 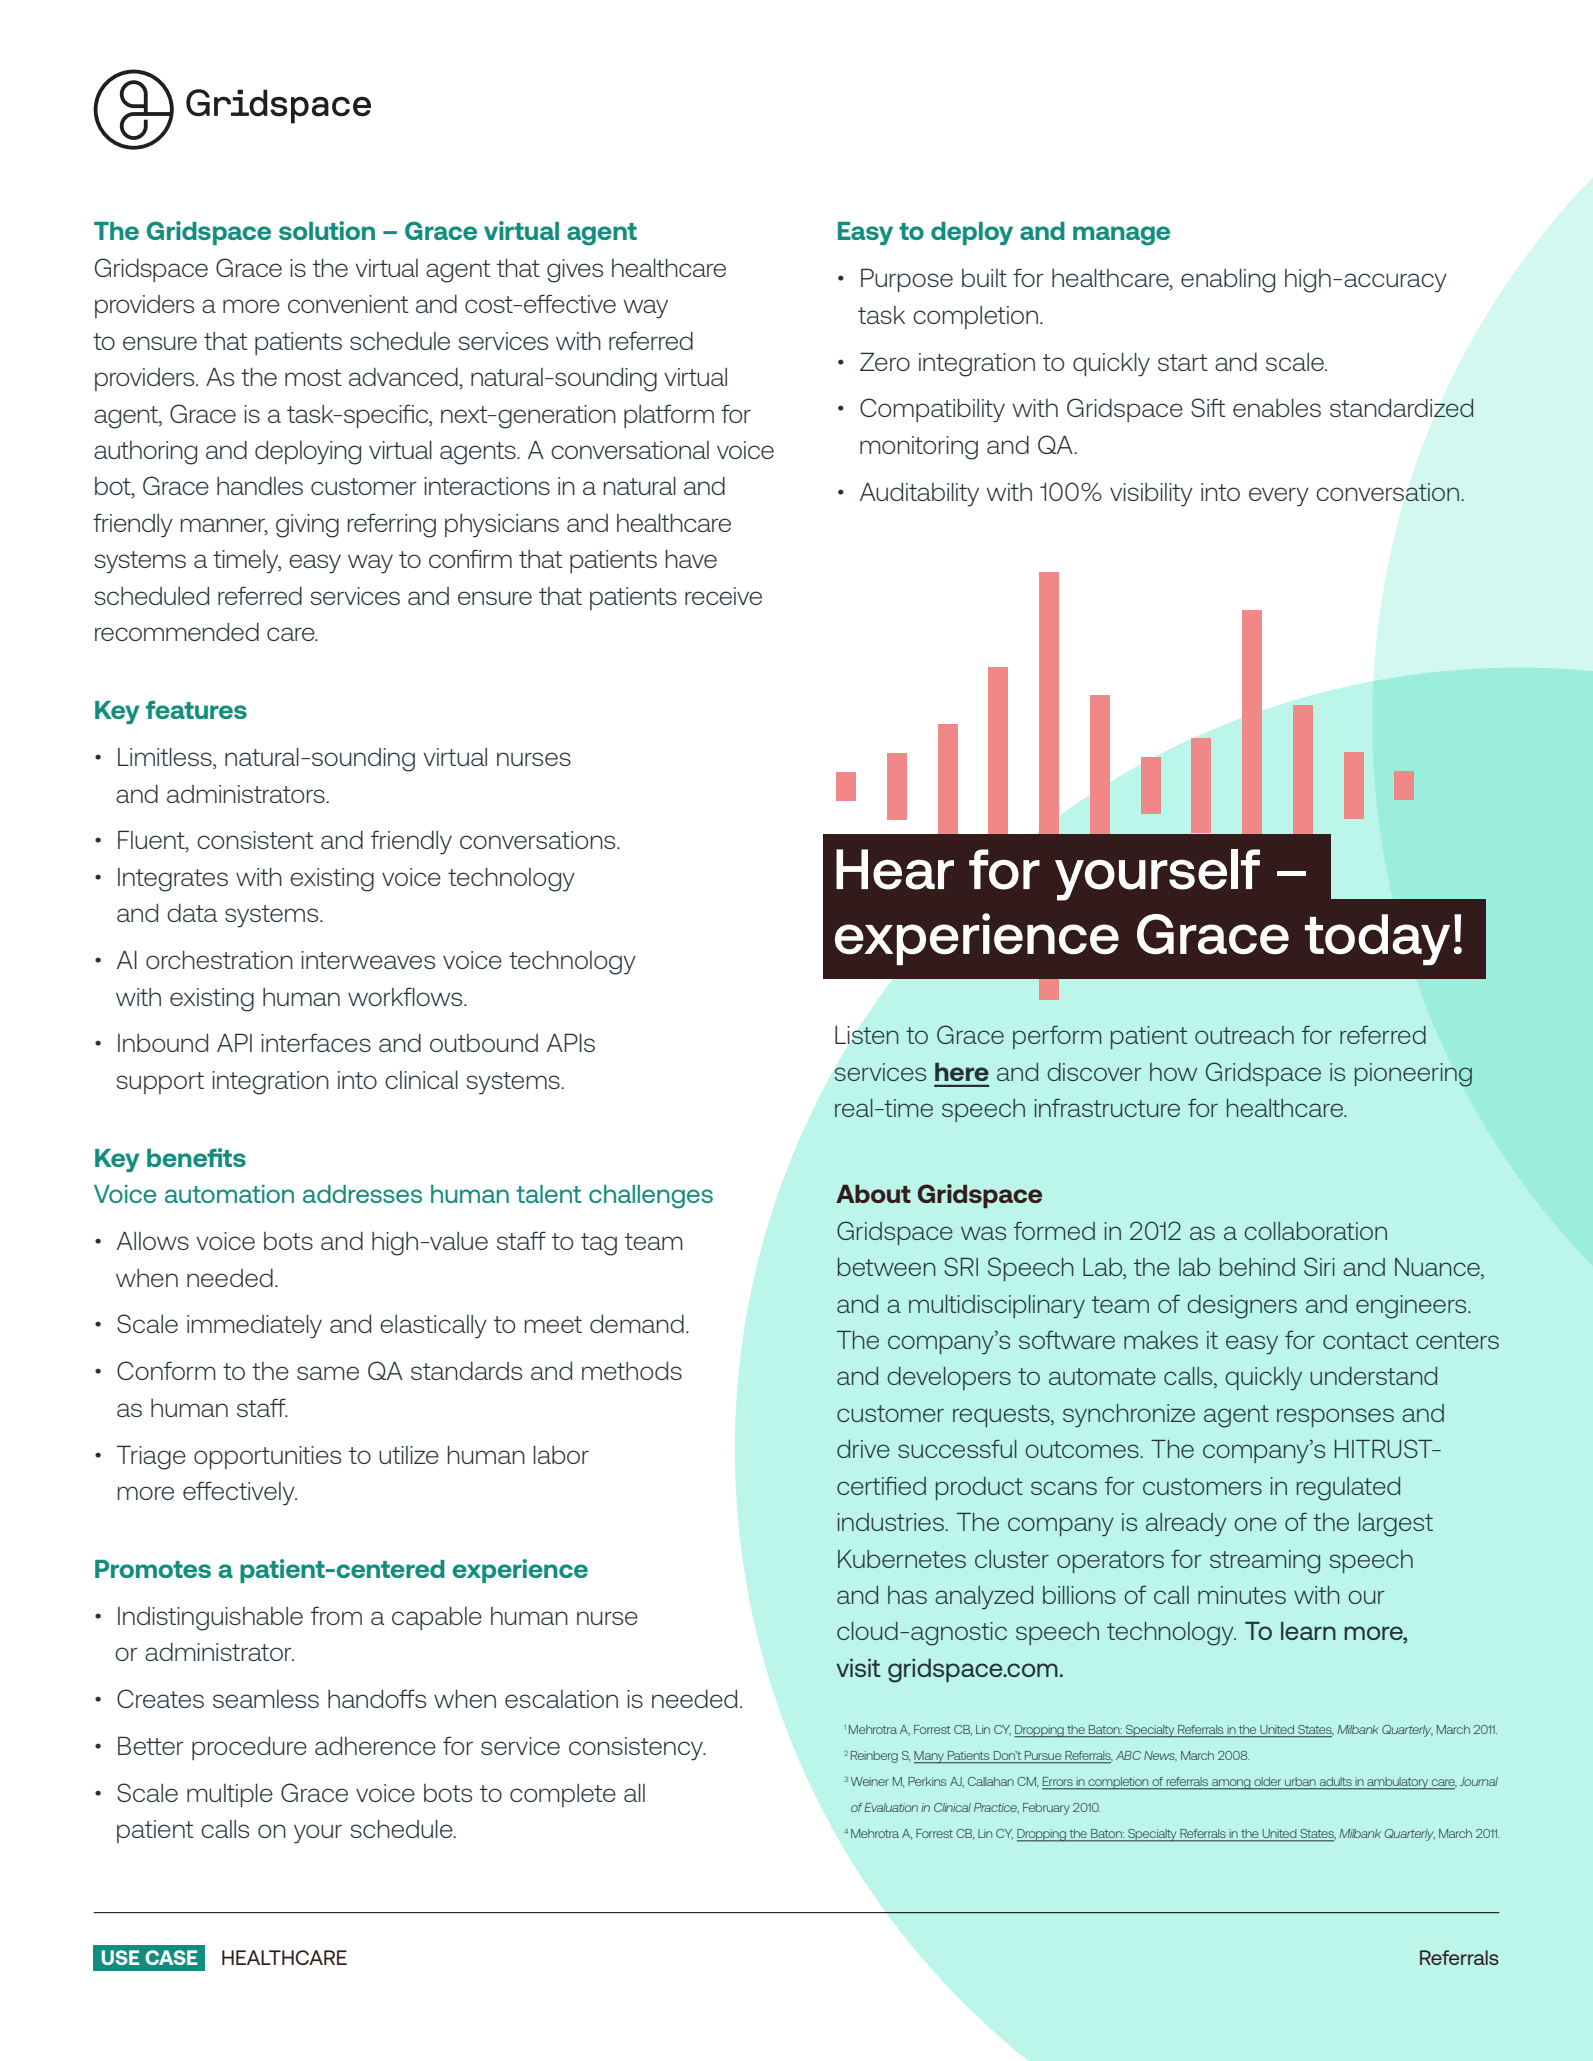 I want to click on convenient, so click(x=348, y=304).
